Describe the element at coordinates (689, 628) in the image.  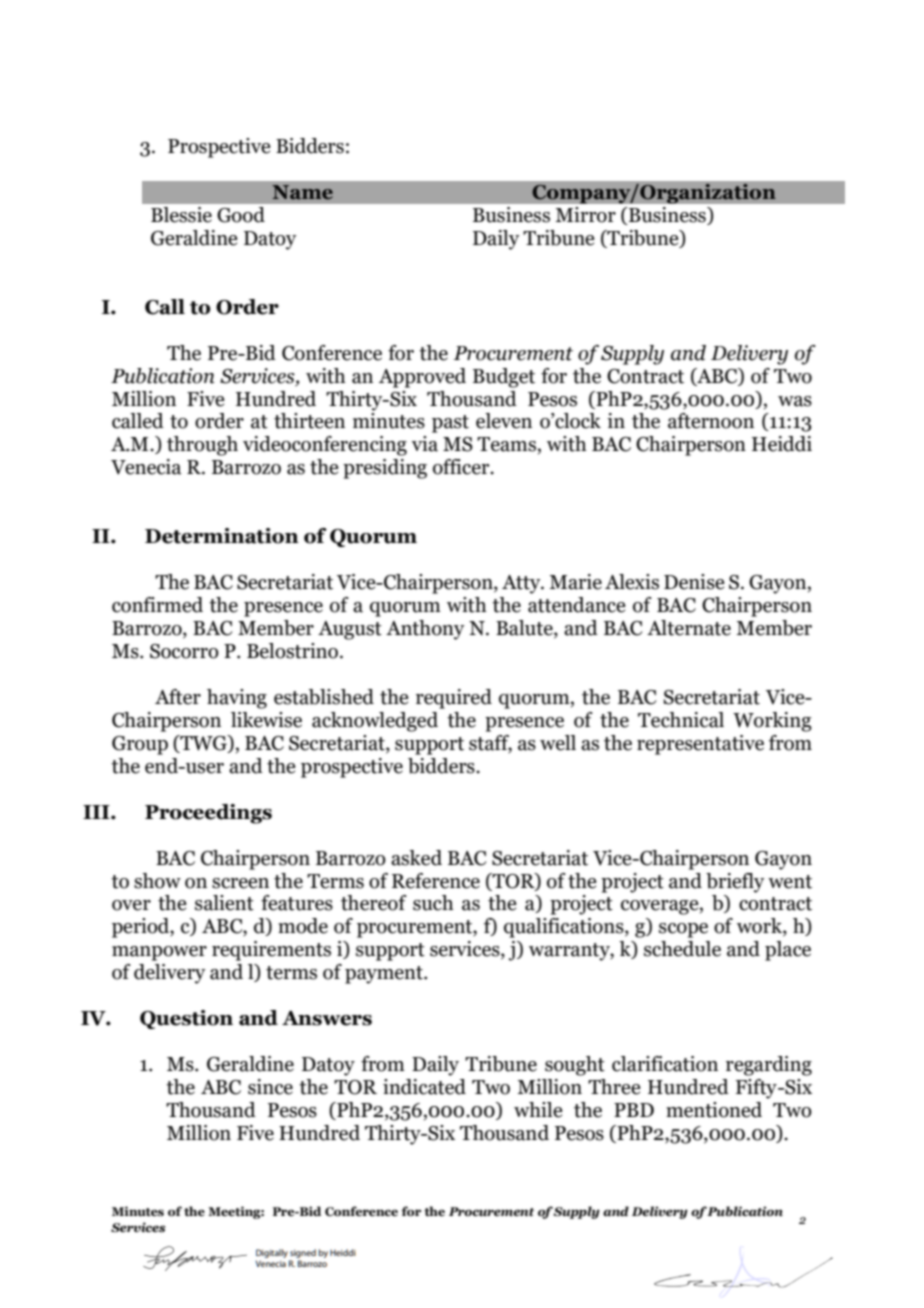
I see `Alternate` at that location.
